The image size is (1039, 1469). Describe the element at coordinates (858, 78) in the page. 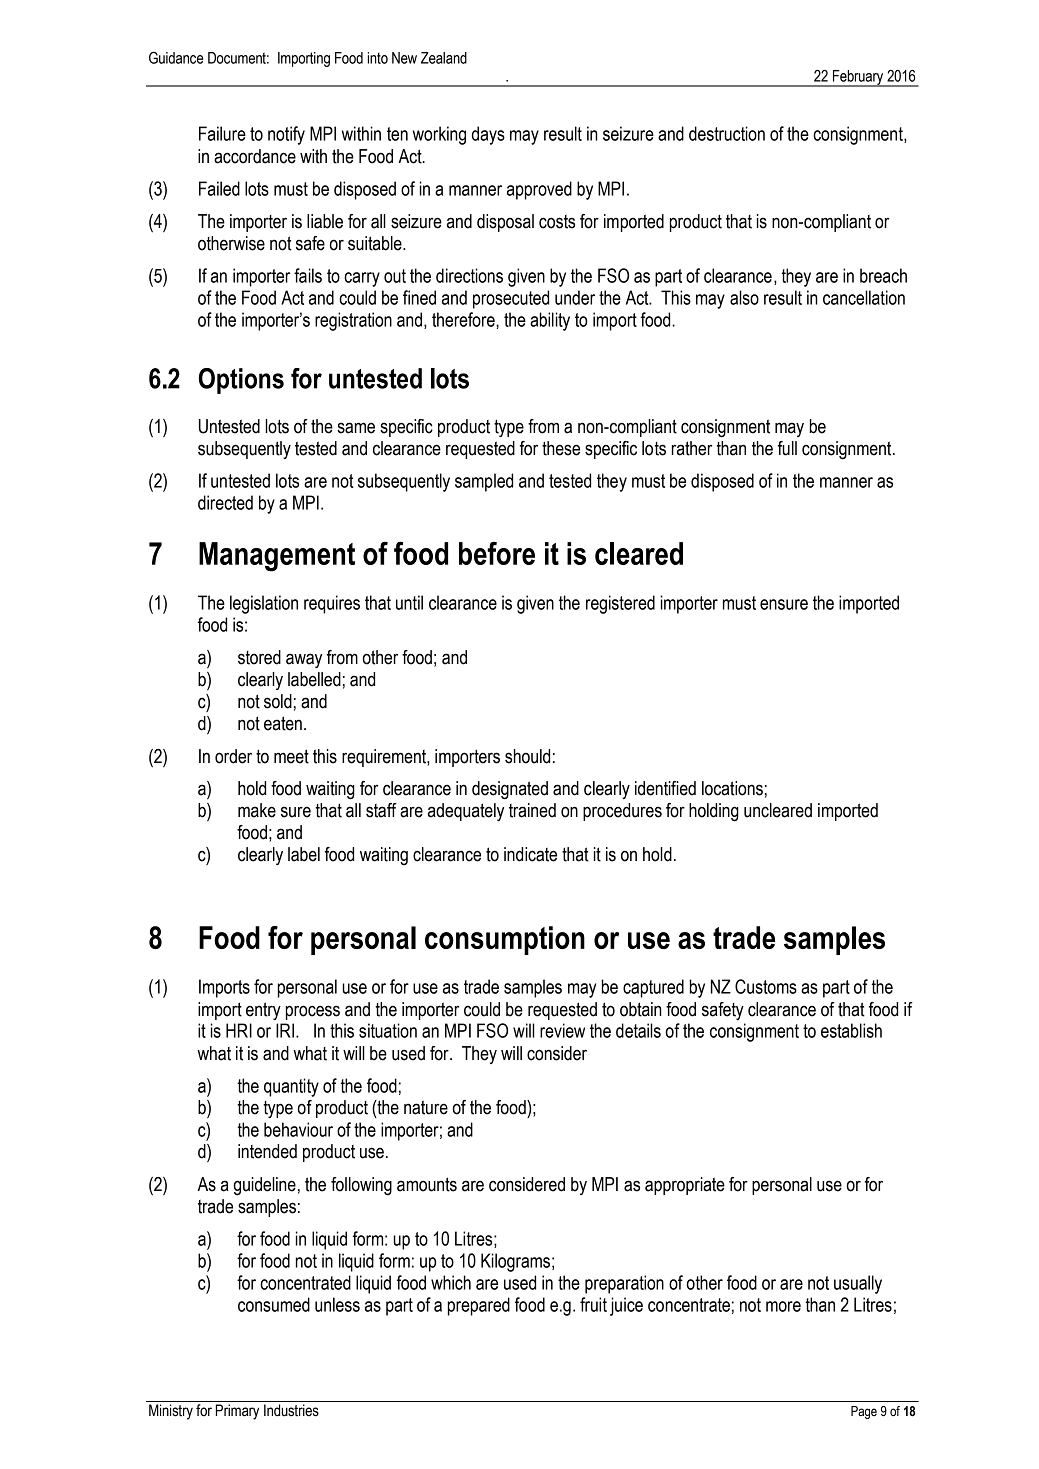

I see `February` at that location.
